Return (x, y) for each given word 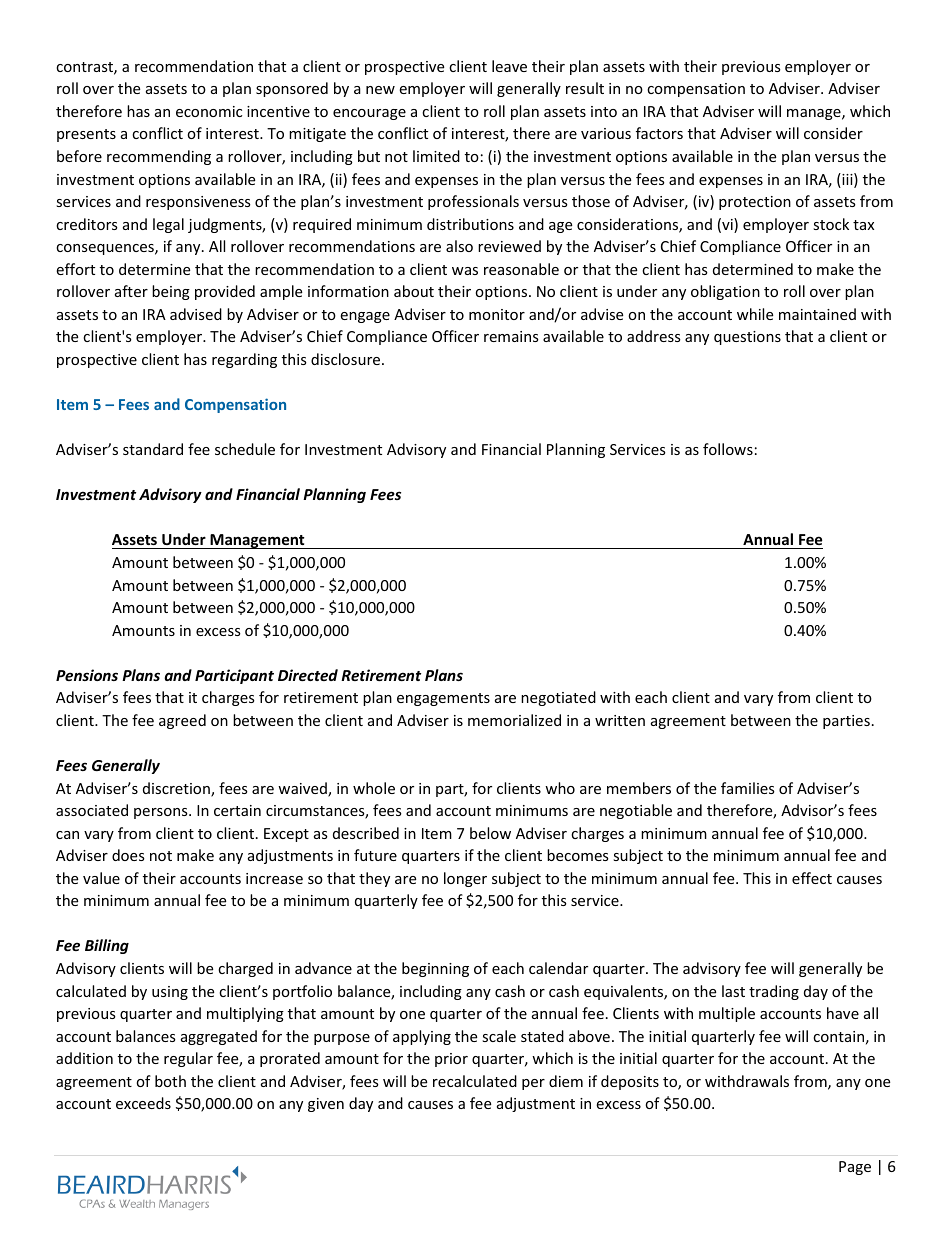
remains (511, 336)
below (490, 833)
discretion (177, 789)
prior (451, 1060)
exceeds (143, 1103)
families (748, 788)
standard (153, 449)
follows (728, 449)
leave (509, 66)
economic (209, 111)
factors (659, 133)
